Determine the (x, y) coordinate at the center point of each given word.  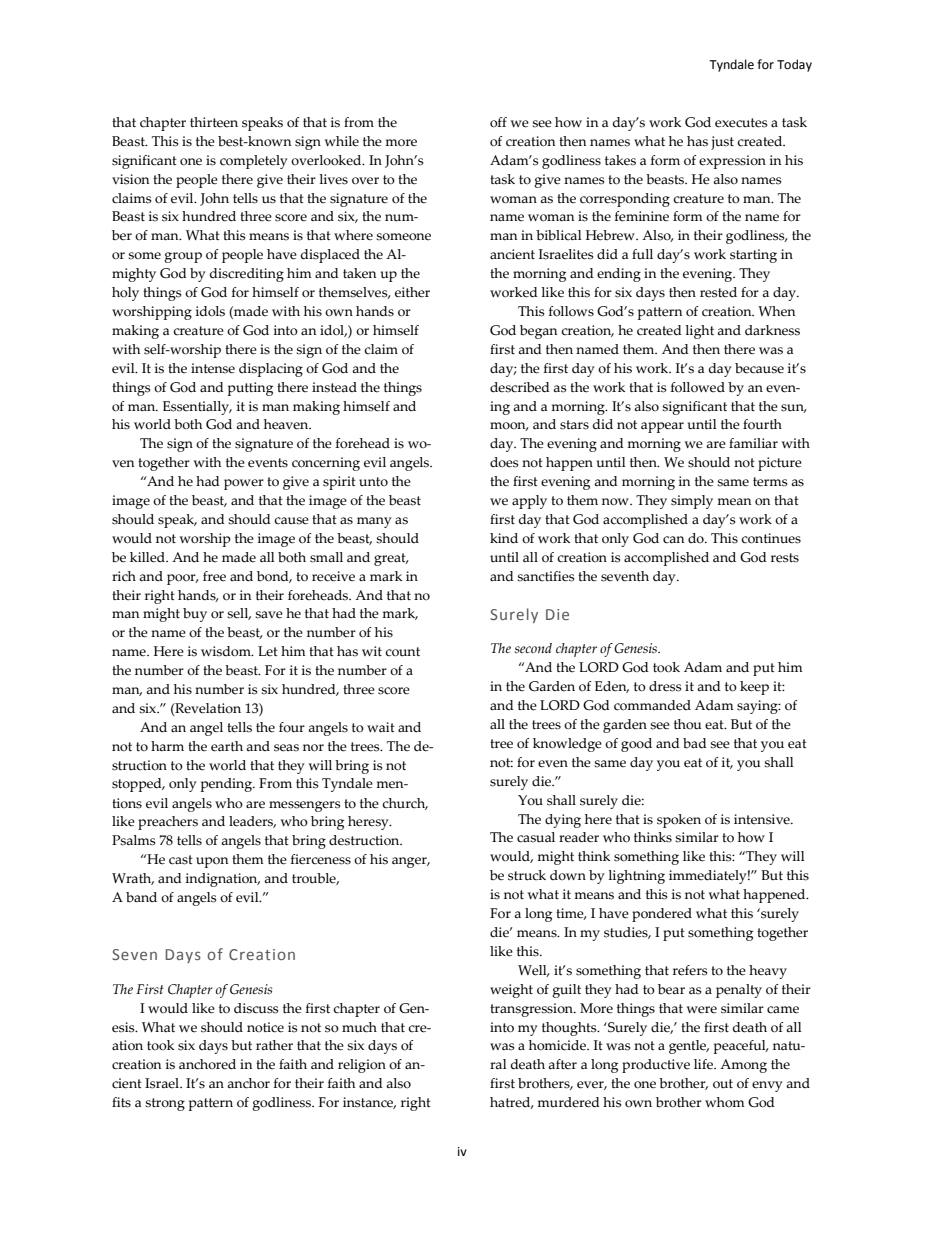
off (498, 122)
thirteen (214, 122)
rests (785, 558)
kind (504, 538)
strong (165, 1104)
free (214, 576)
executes (741, 123)
